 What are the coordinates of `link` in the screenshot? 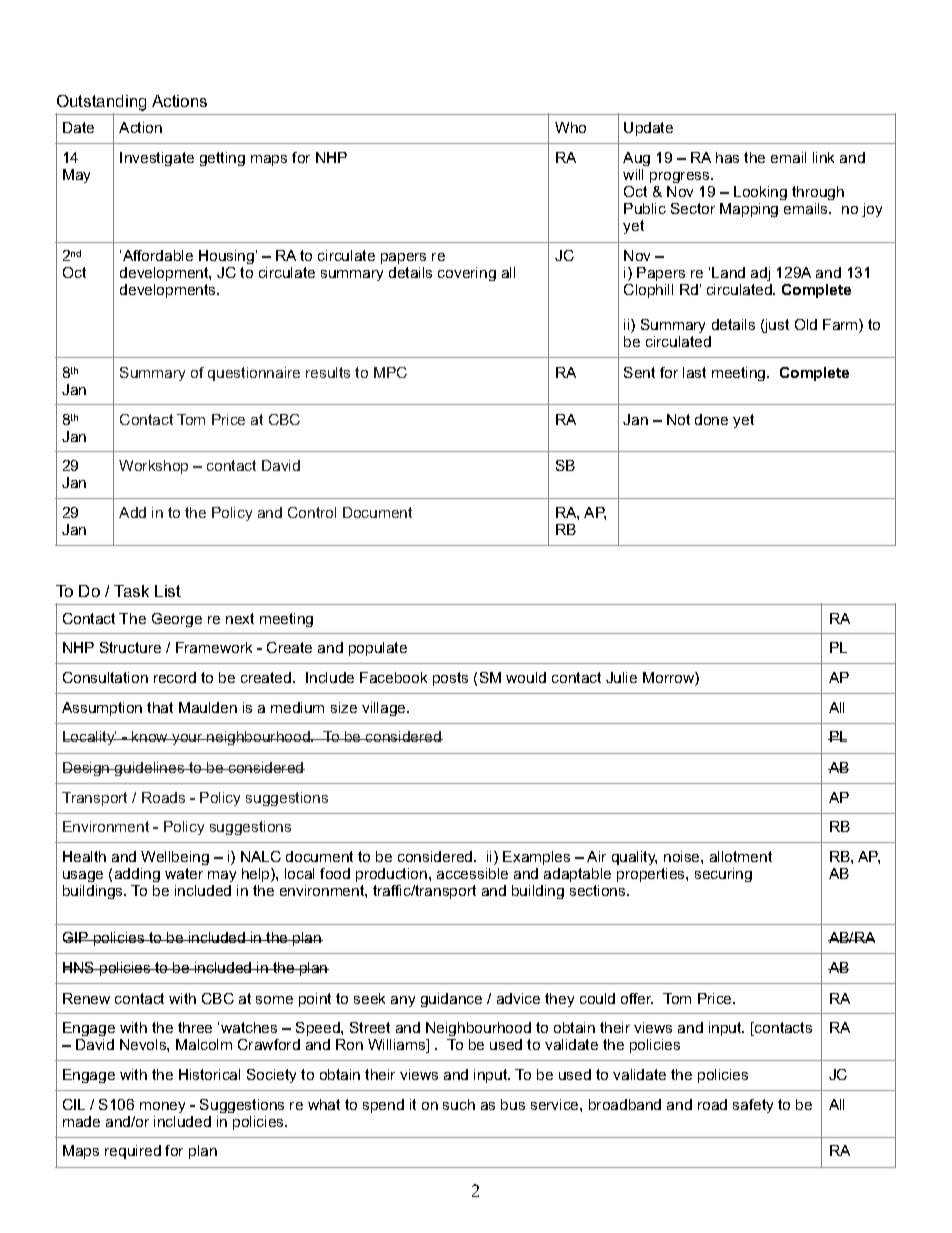 It's located at (823, 157).
